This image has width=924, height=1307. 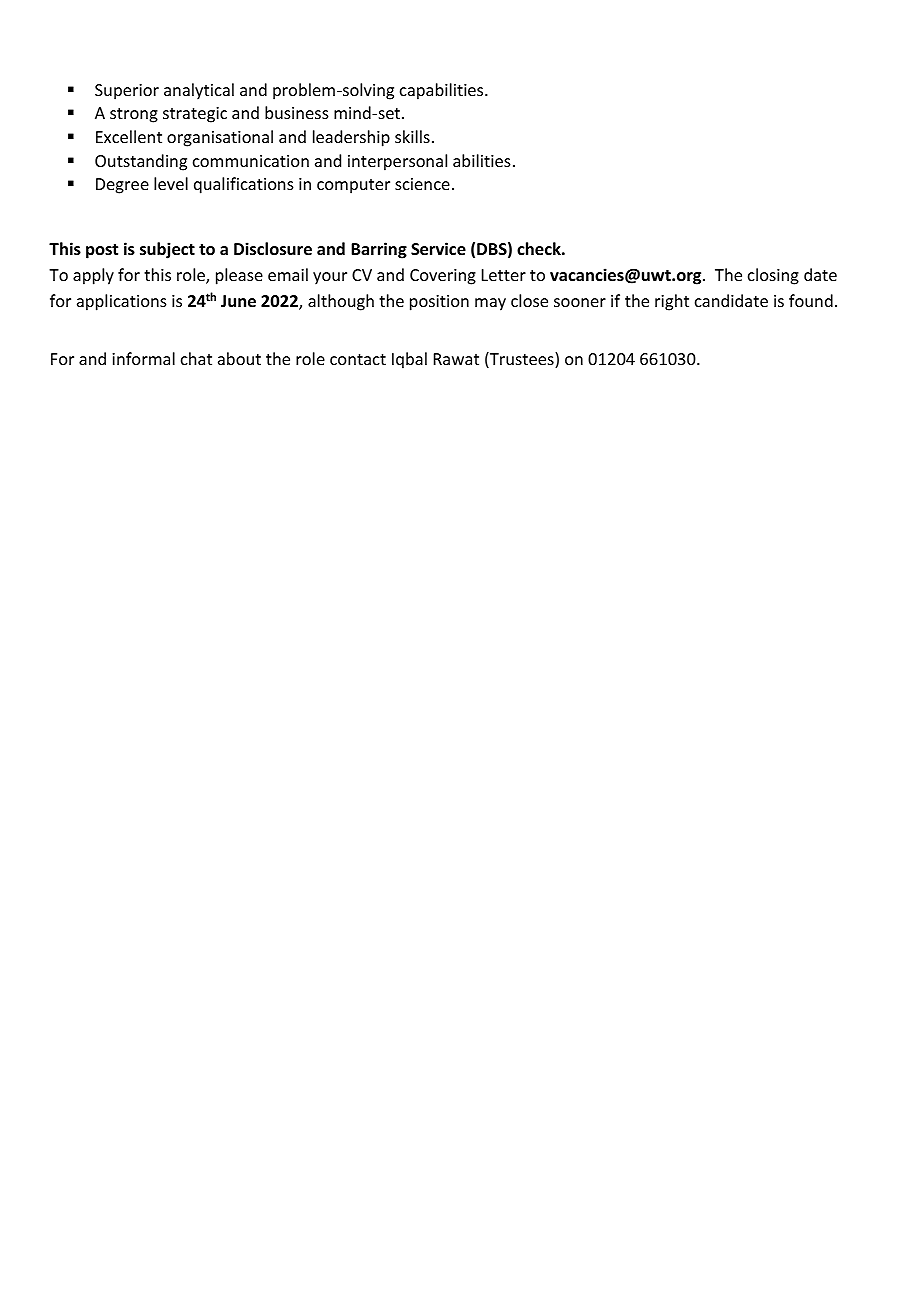 What do you see at coordinates (412, 136) in the image?
I see `skills` at bounding box center [412, 136].
